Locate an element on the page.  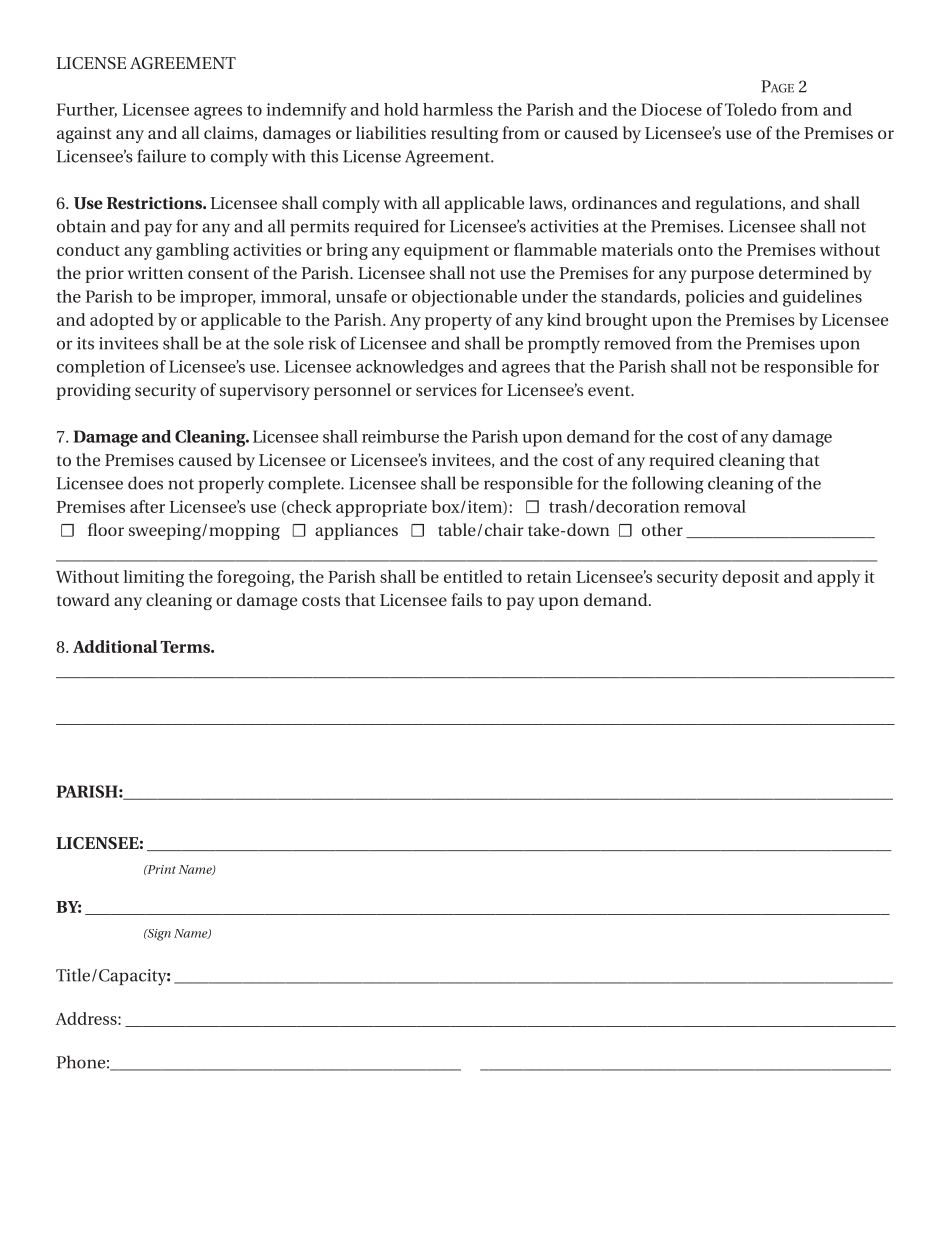
Toledo is located at coordinates (751, 109).
